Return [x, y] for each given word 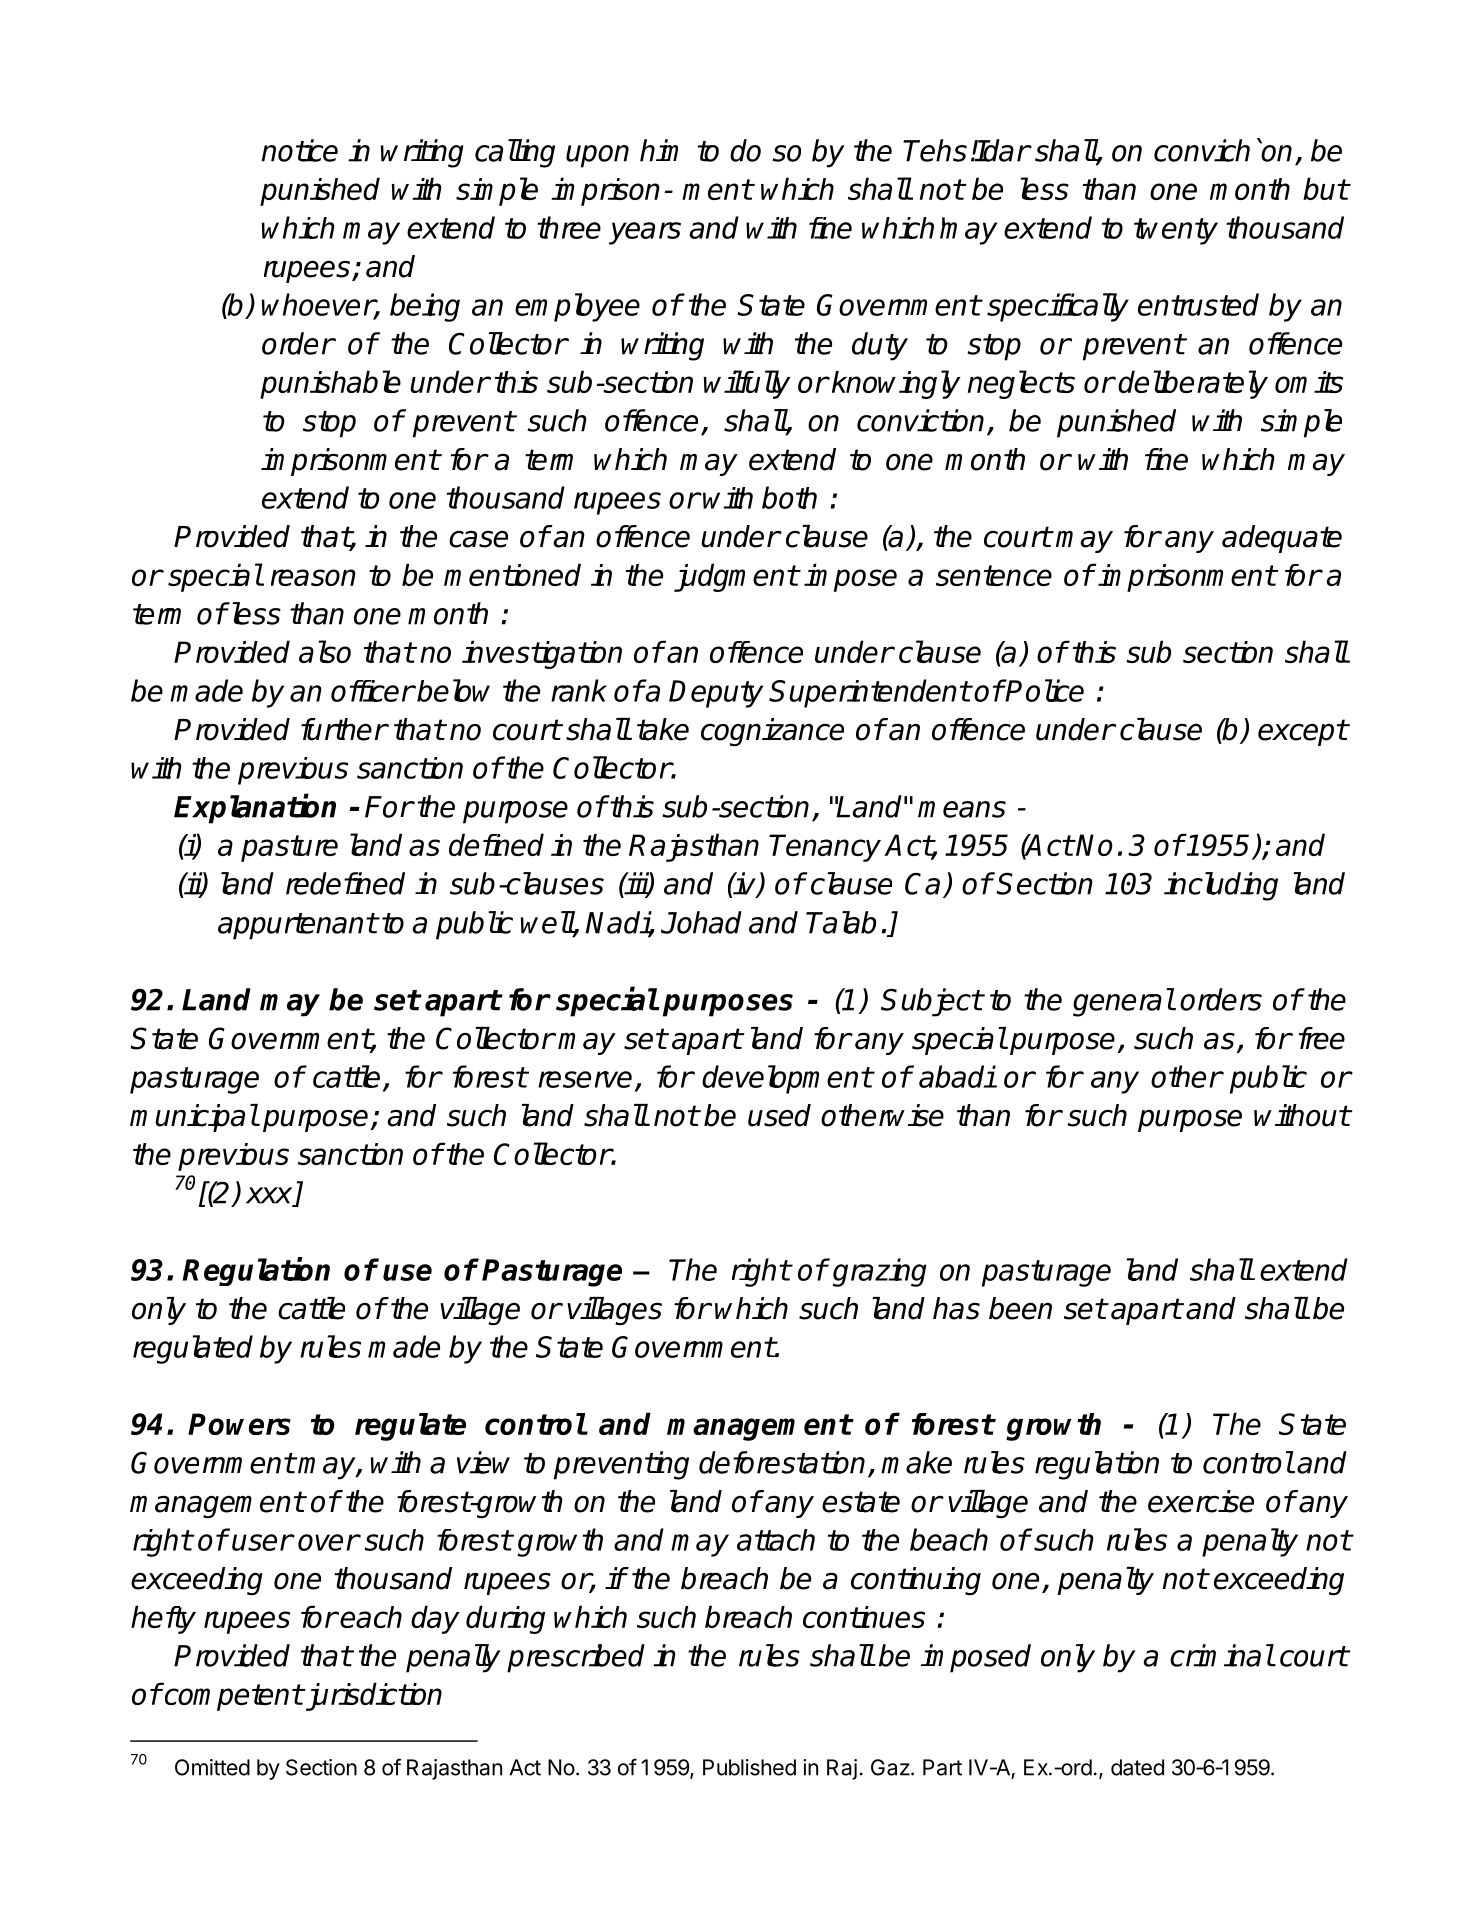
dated [1137, 1767]
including [1221, 886]
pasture [289, 848]
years [645, 233]
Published [749, 1767]
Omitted [212, 1767]
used [779, 1115]
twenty [1176, 231]
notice [300, 150]
